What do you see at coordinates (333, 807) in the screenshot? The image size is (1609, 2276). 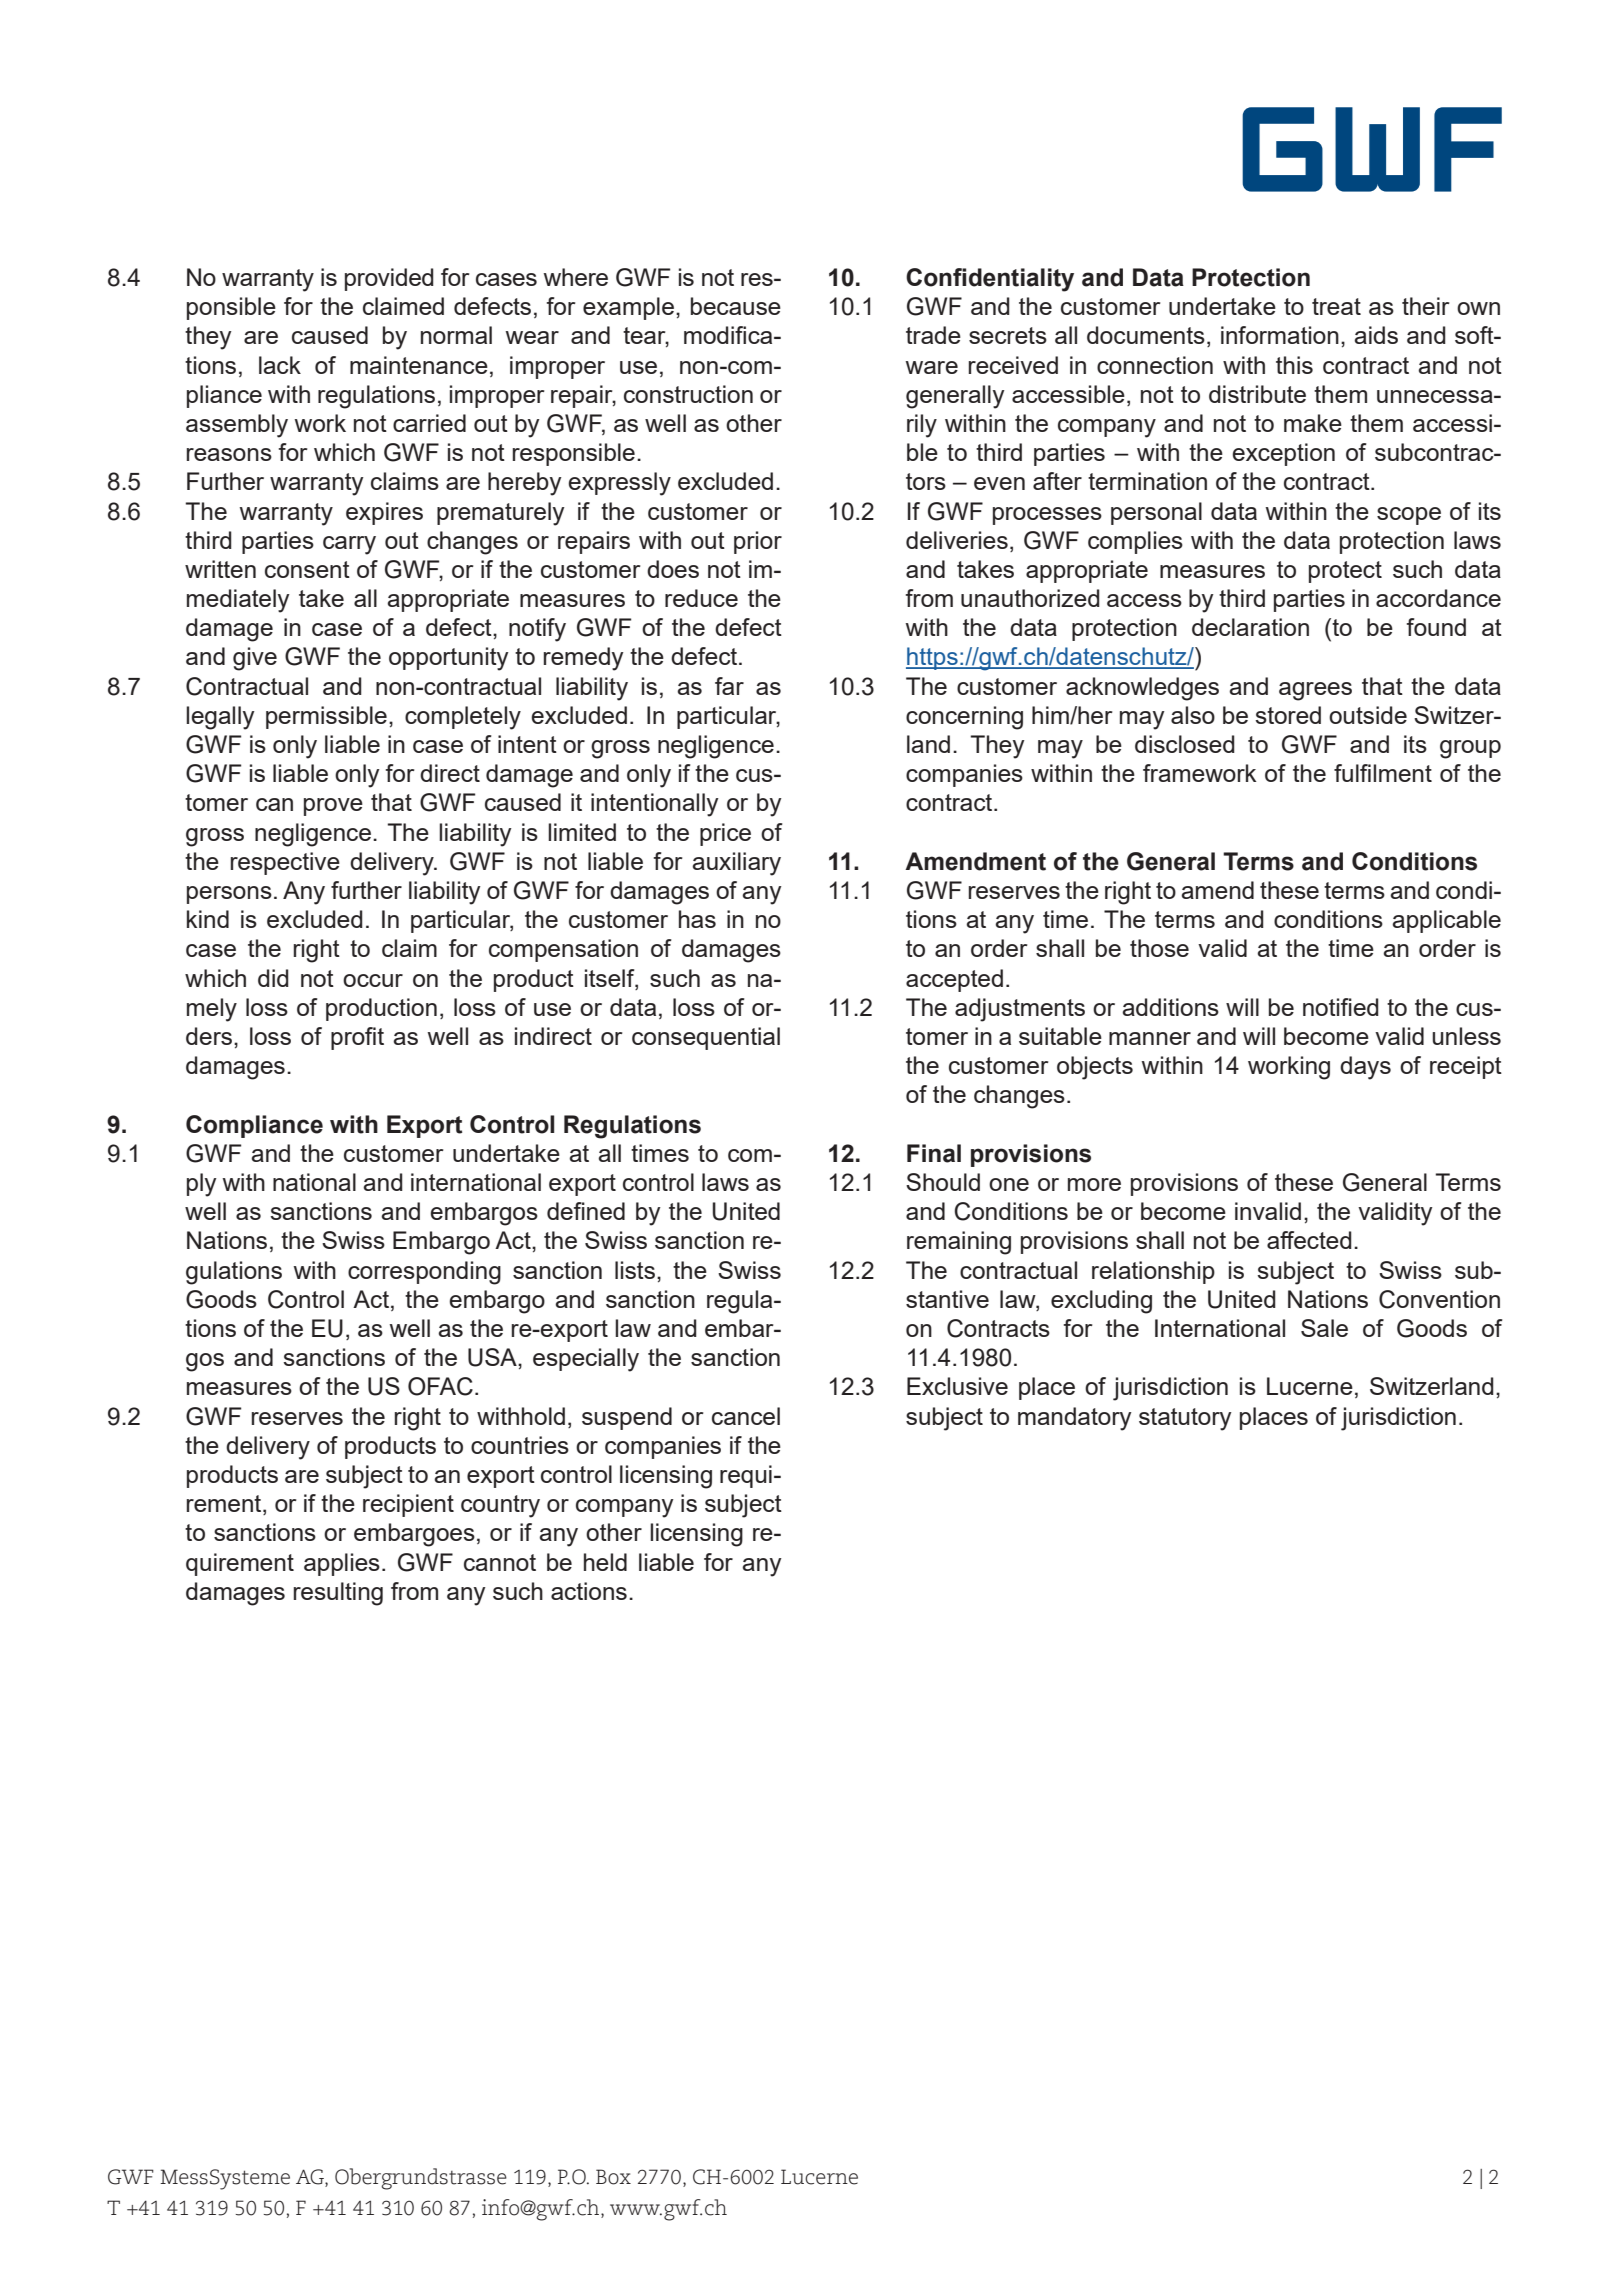 I see `prove` at bounding box center [333, 807].
